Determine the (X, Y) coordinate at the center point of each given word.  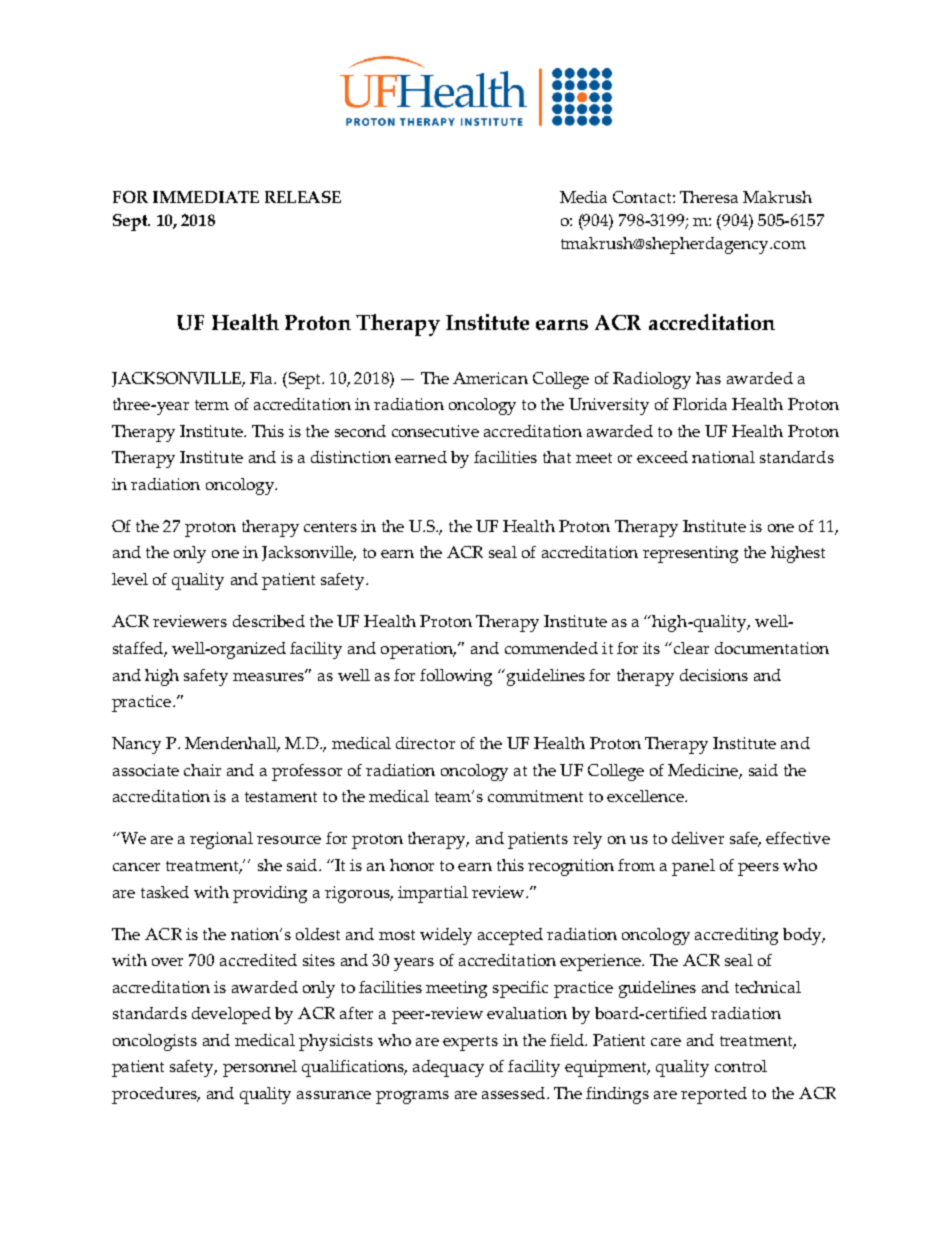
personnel (260, 1068)
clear (691, 648)
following (456, 677)
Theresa (709, 197)
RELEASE (303, 197)
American (490, 378)
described (269, 621)
